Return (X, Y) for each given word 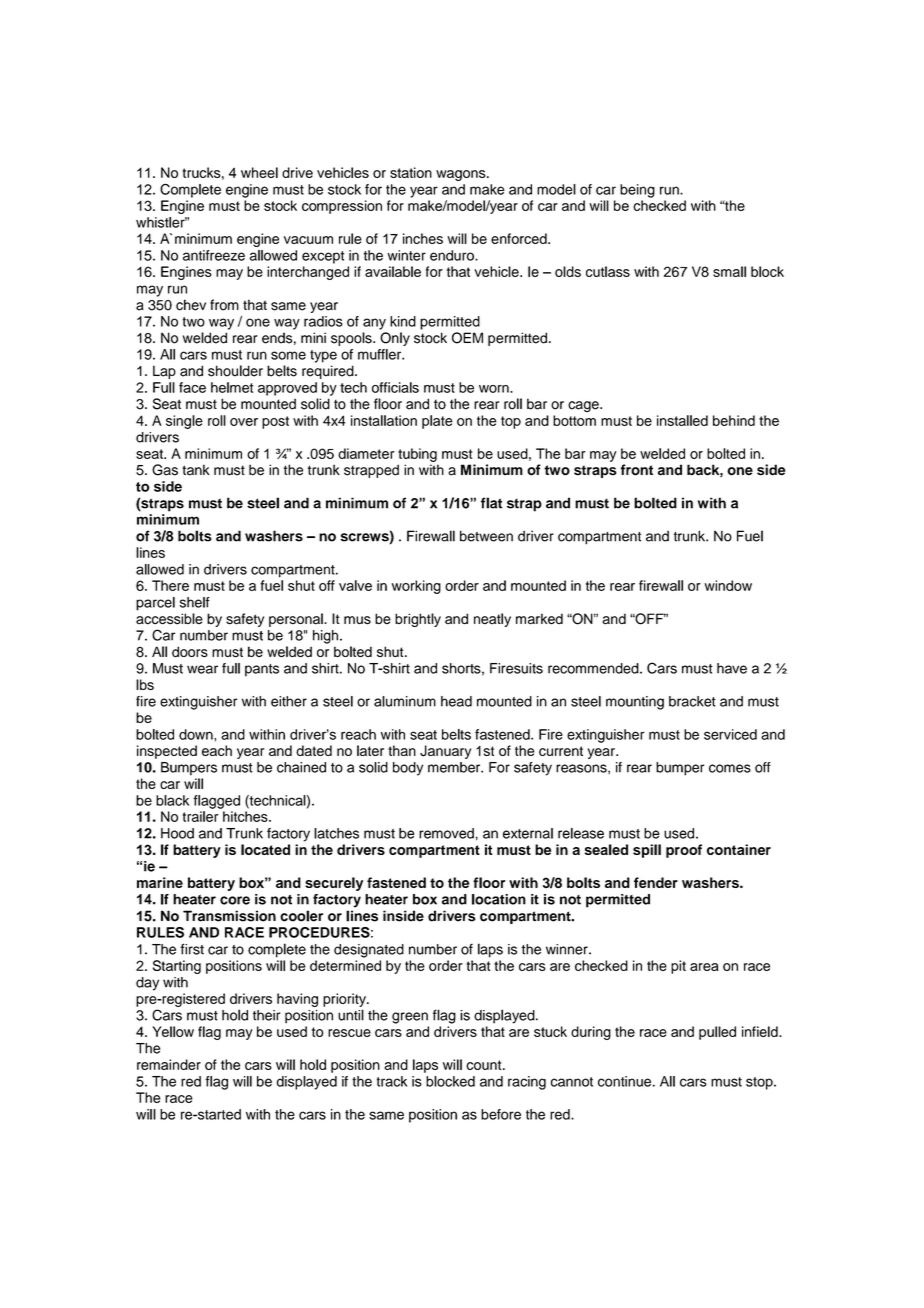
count (485, 1065)
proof (684, 851)
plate (437, 422)
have (732, 668)
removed (446, 833)
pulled (717, 1033)
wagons (462, 175)
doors (190, 652)
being (637, 191)
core (235, 900)
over (244, 422)
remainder (169, 1064)
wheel (259, 172)
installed (682, 420)
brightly (418, 620)
